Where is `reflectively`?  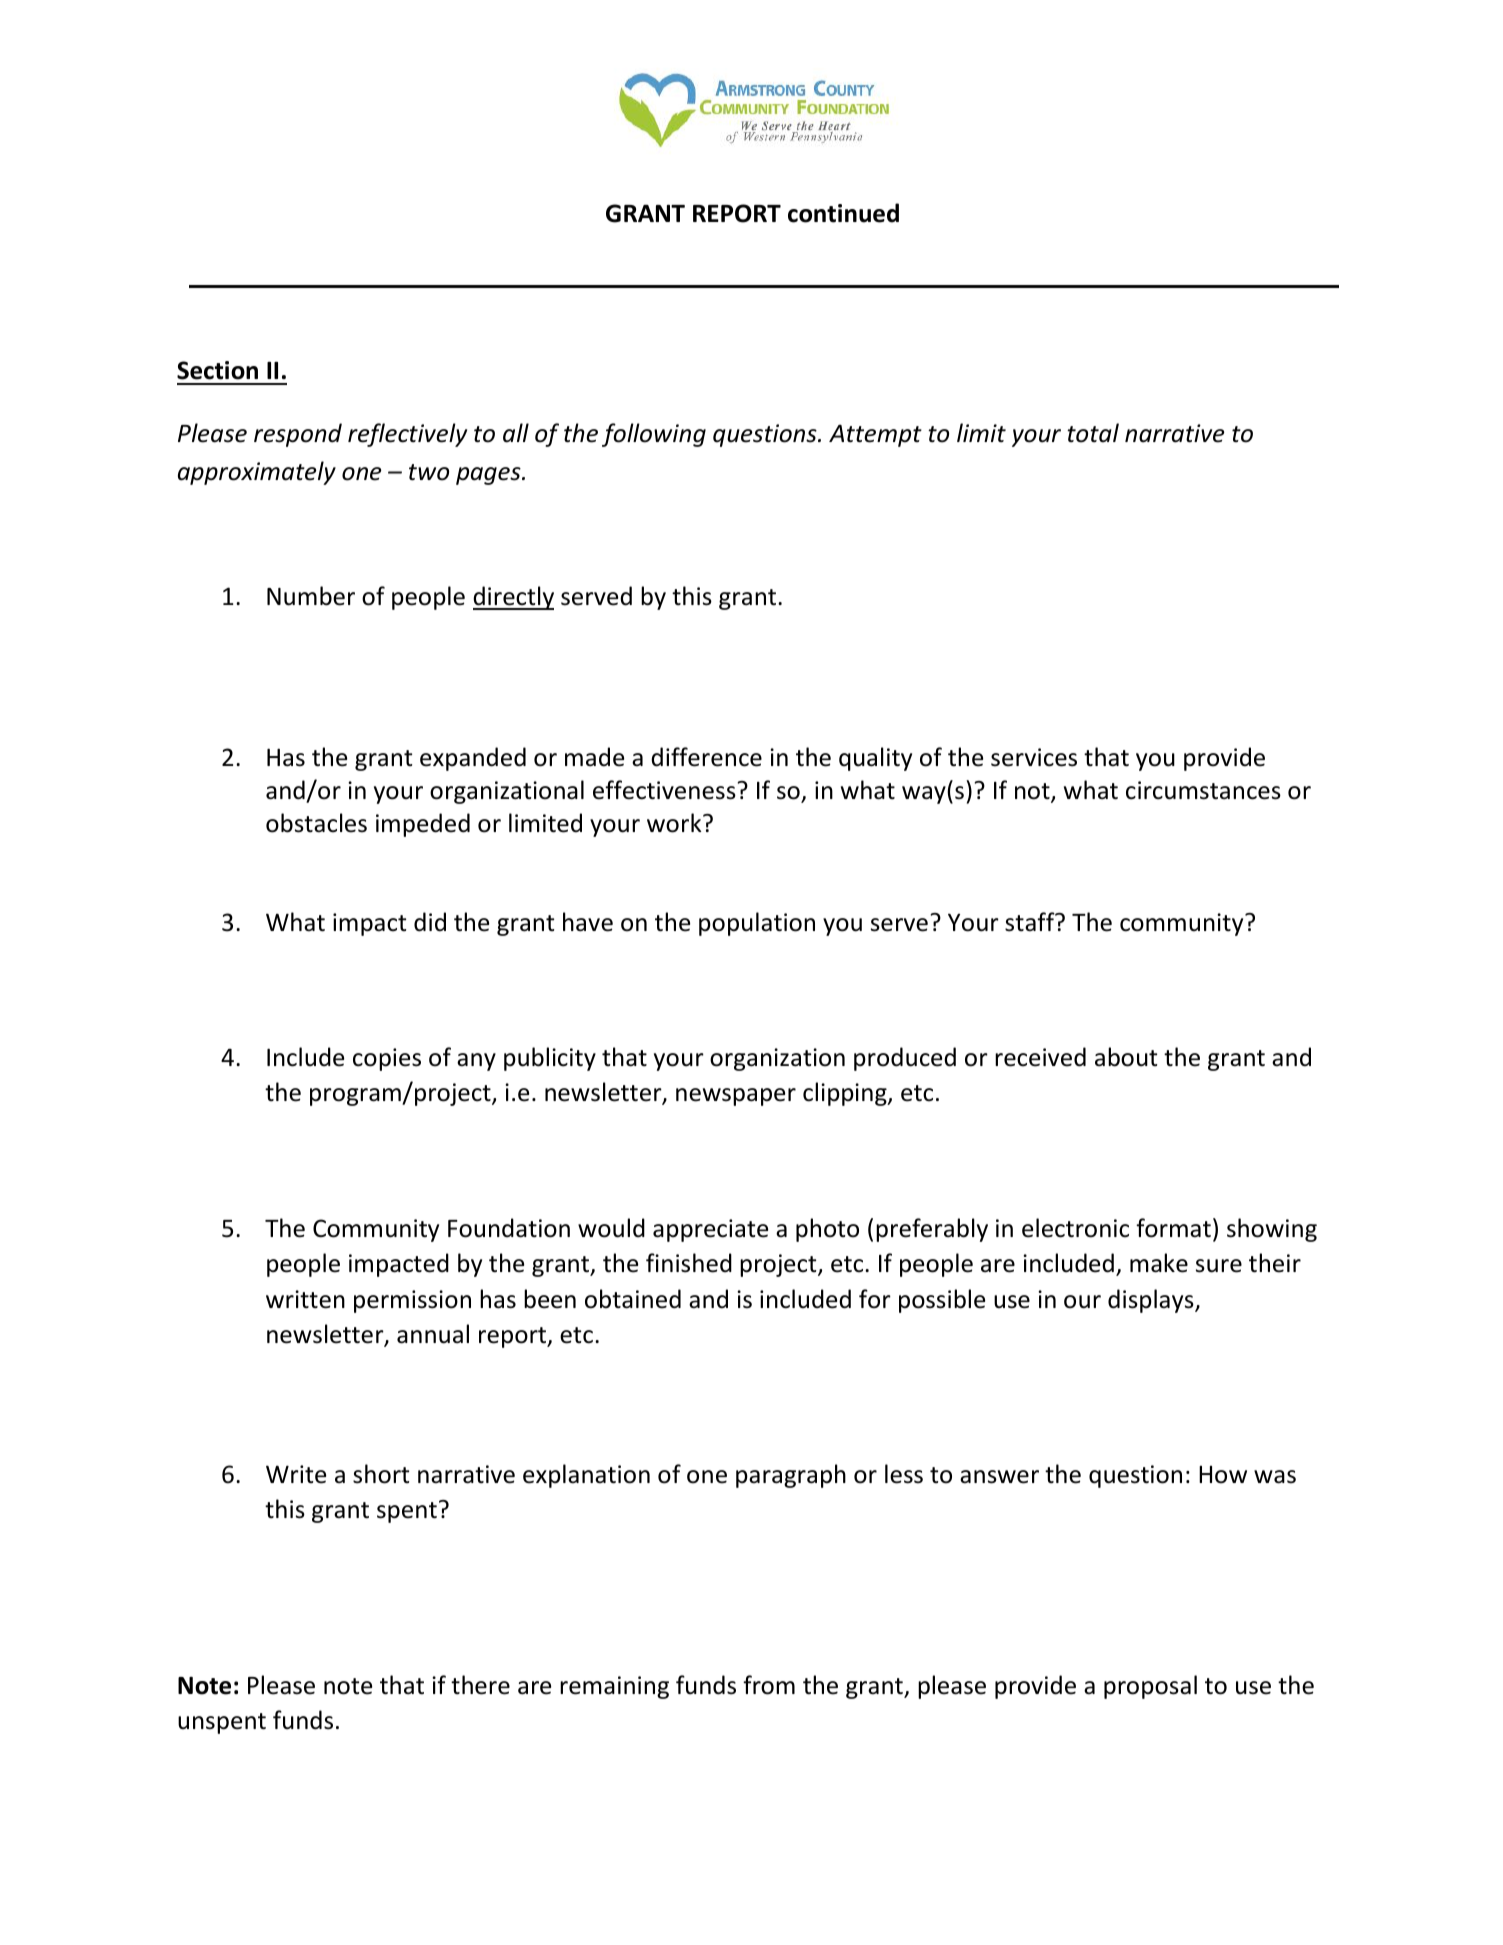 reflectively is located at coordinates (407, 435).
